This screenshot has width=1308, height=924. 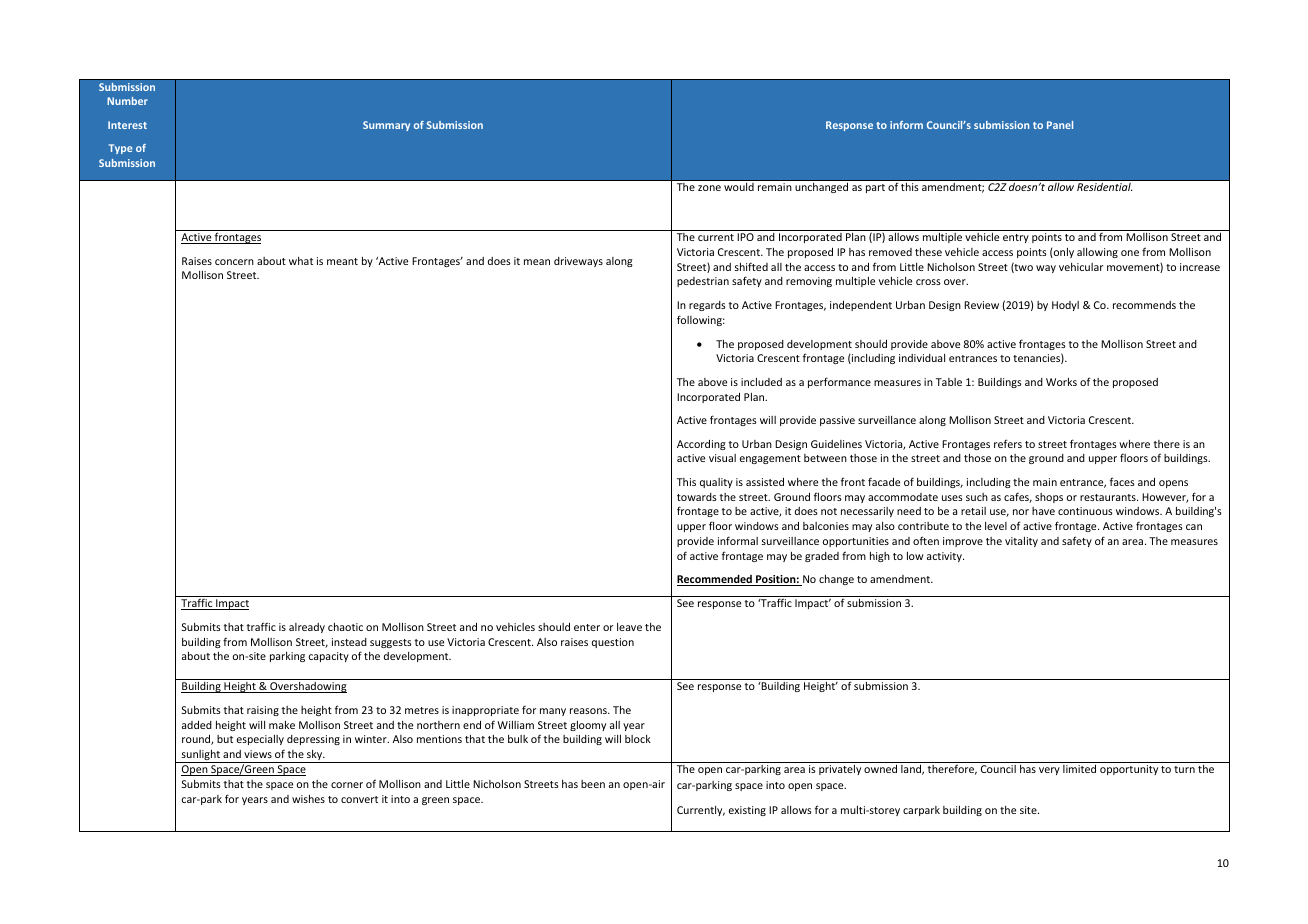 I want to click on leave, so click(x=629, y=627).
